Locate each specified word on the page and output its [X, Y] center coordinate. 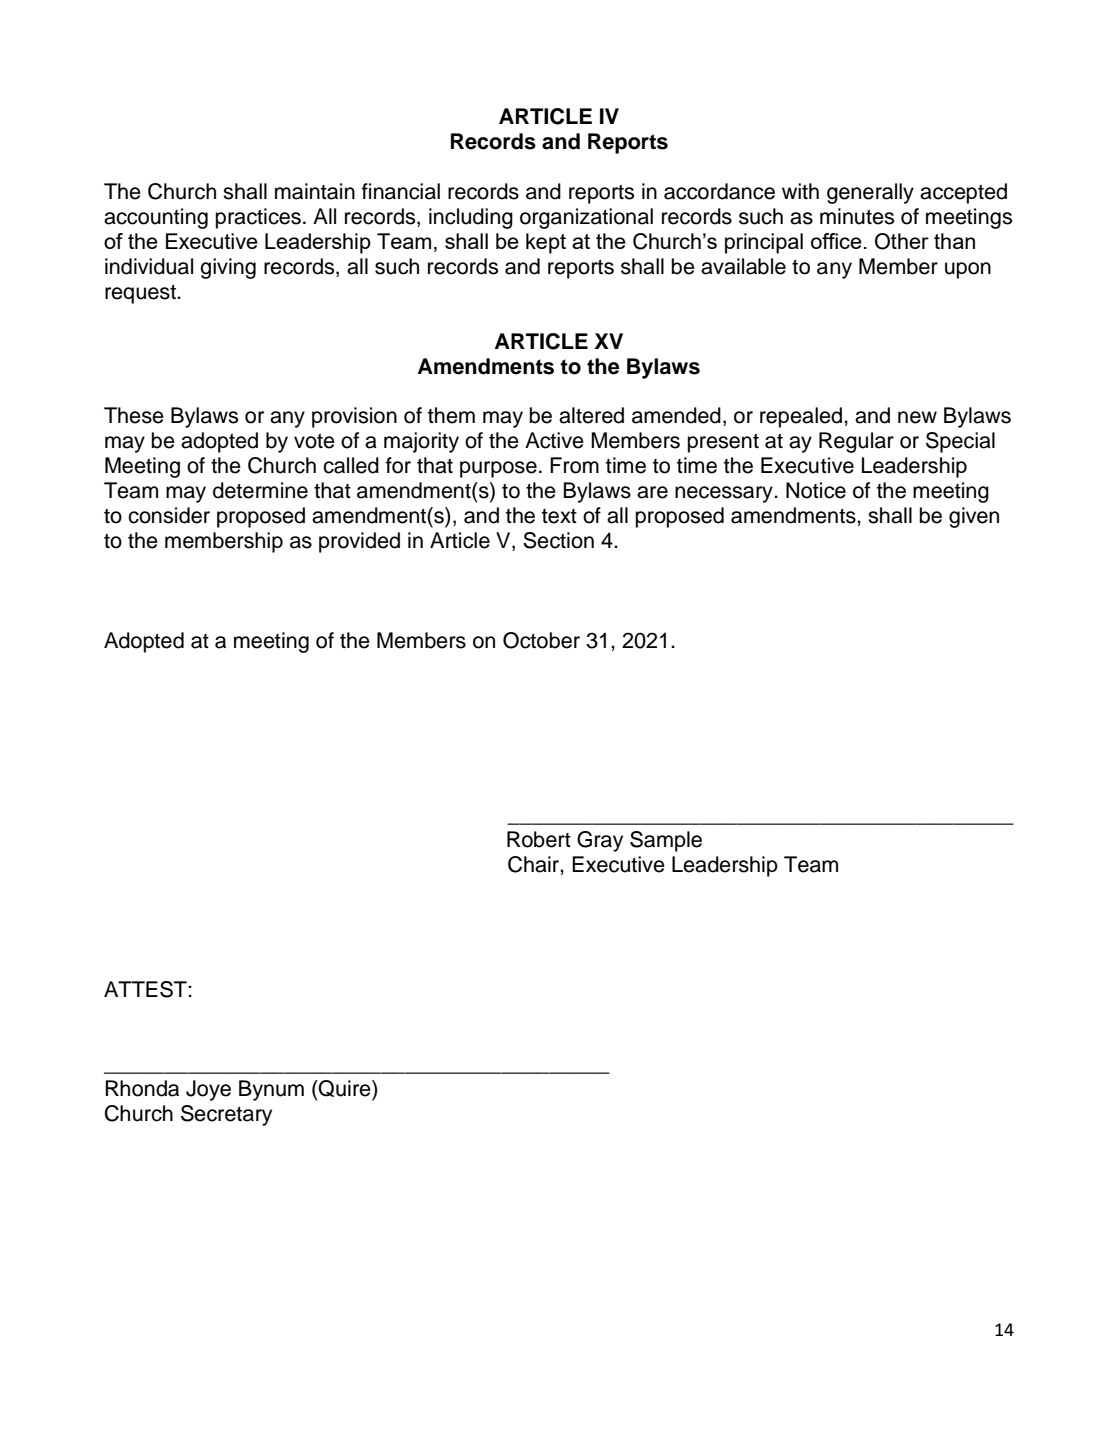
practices [258, 218]
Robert [539, 839]
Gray [600, 841]
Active [554, 440]
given [974, 517]
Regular [856, 442]
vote [314, 441]
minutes [857, 216]
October [541, 640]
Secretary [226, 1115]
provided [359, 542]
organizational [586, 218]
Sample [666, 841]
